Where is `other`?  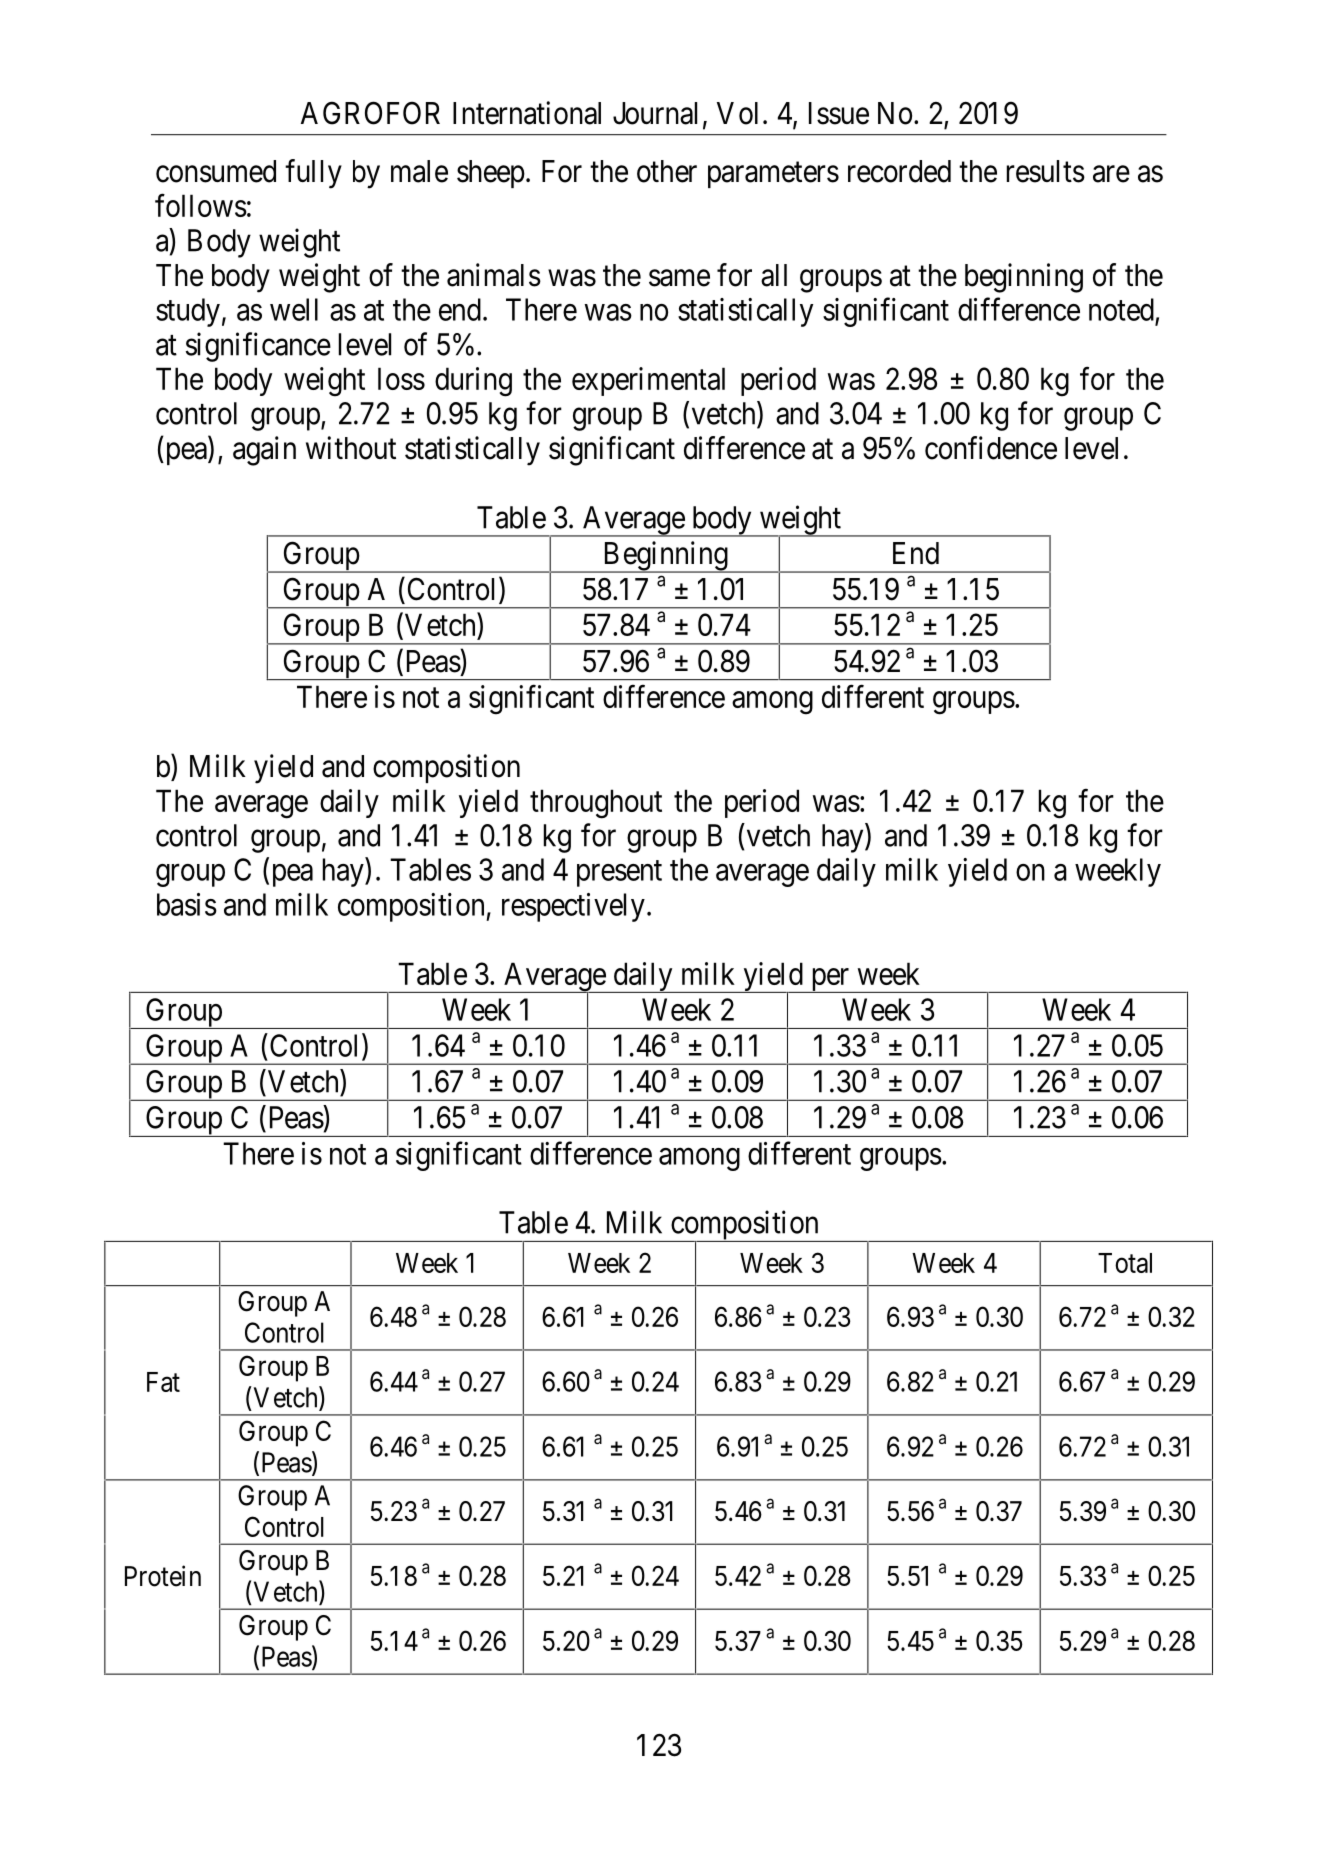 other is located at coordinates (667, 171).
